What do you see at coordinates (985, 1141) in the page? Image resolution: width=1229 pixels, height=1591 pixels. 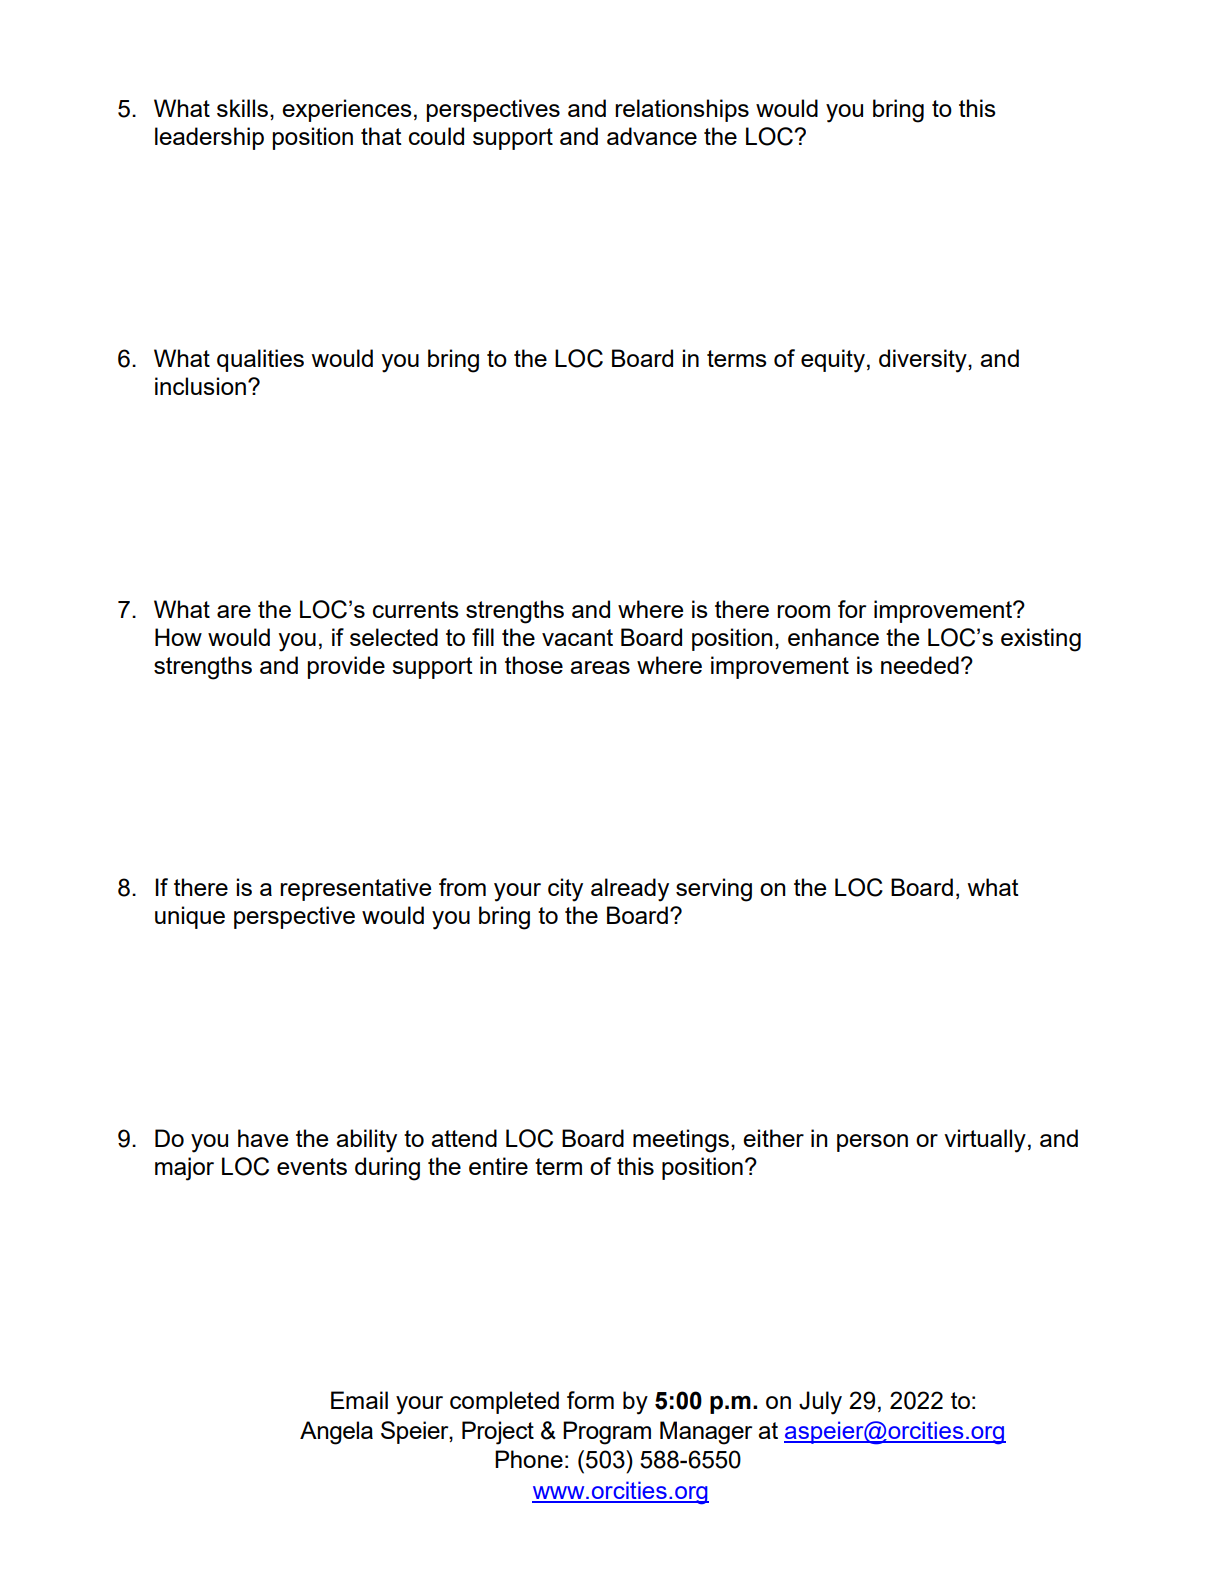 I see `virtually` at bounding box center [985, 1141].
